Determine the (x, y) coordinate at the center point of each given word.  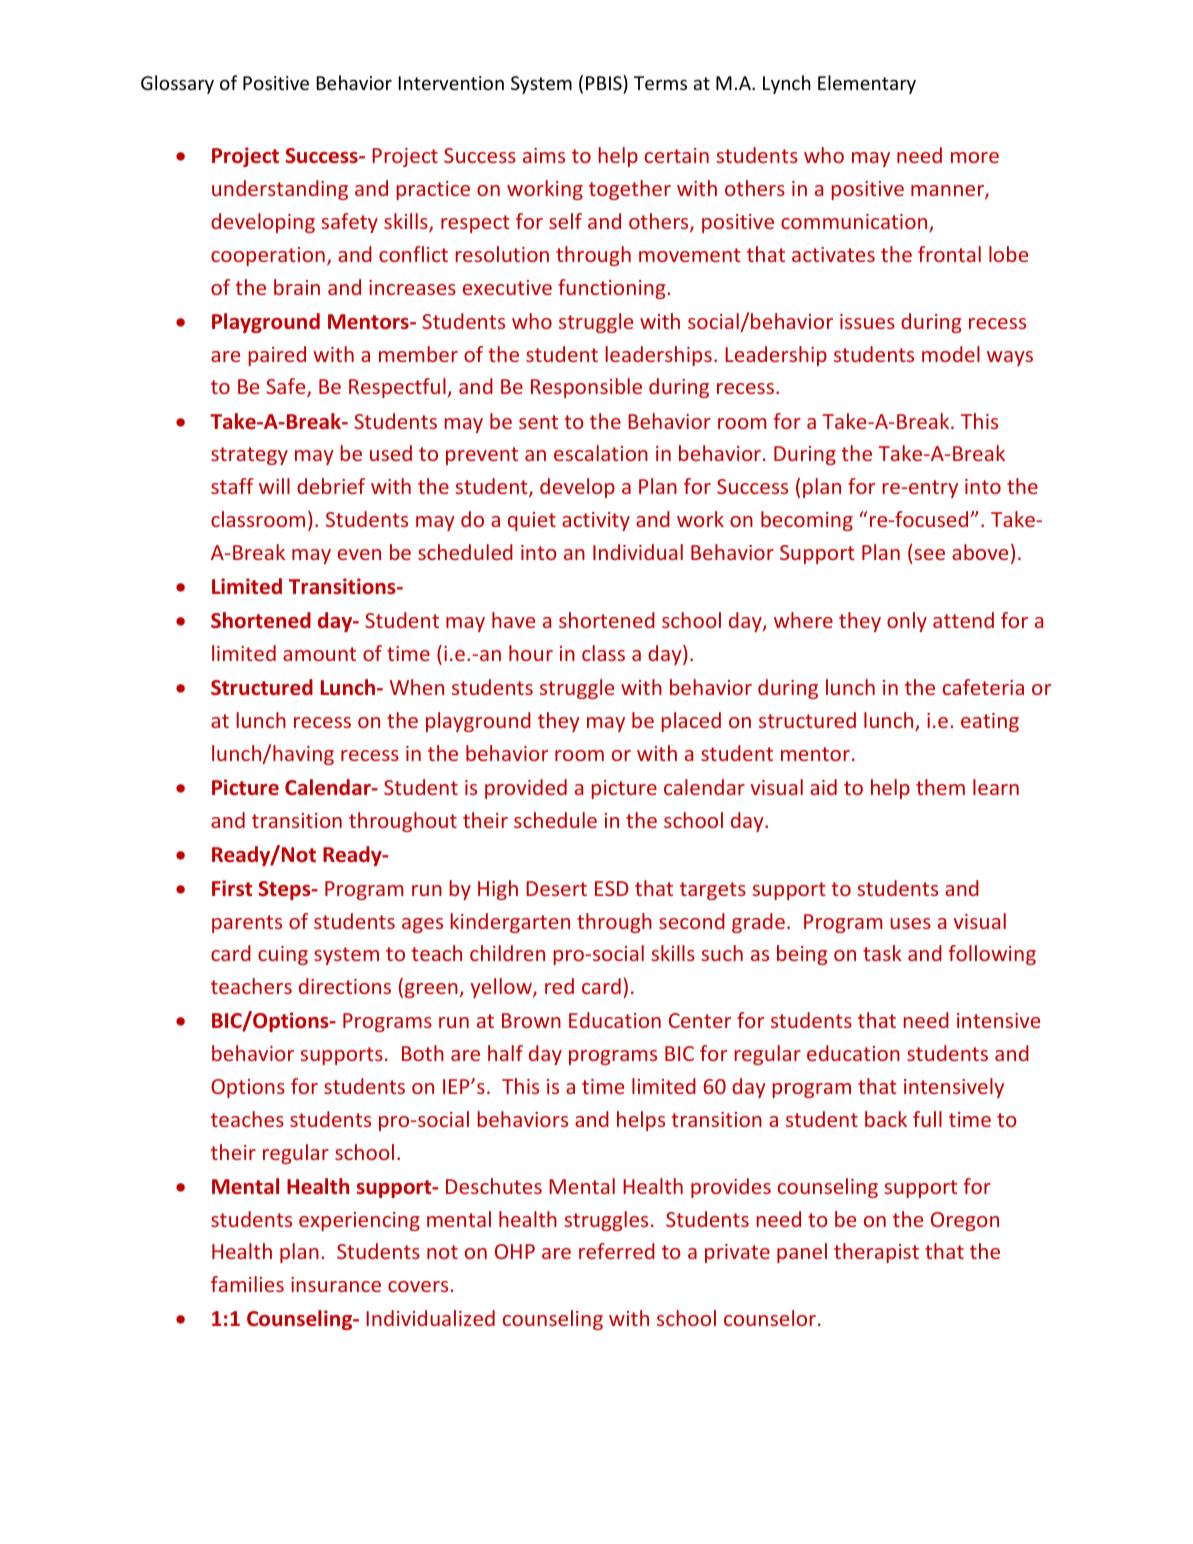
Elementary (867, 84)
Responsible (586, 388)
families (247, 1284)
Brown (531, 1020)
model (951, 354)
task (882, 953)
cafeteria (983, 687)
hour (531, 653)
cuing (283, 955)
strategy (249, 456)
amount (319, 654)
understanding (280, 190)
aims (544, 155)
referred (617, 1251)
